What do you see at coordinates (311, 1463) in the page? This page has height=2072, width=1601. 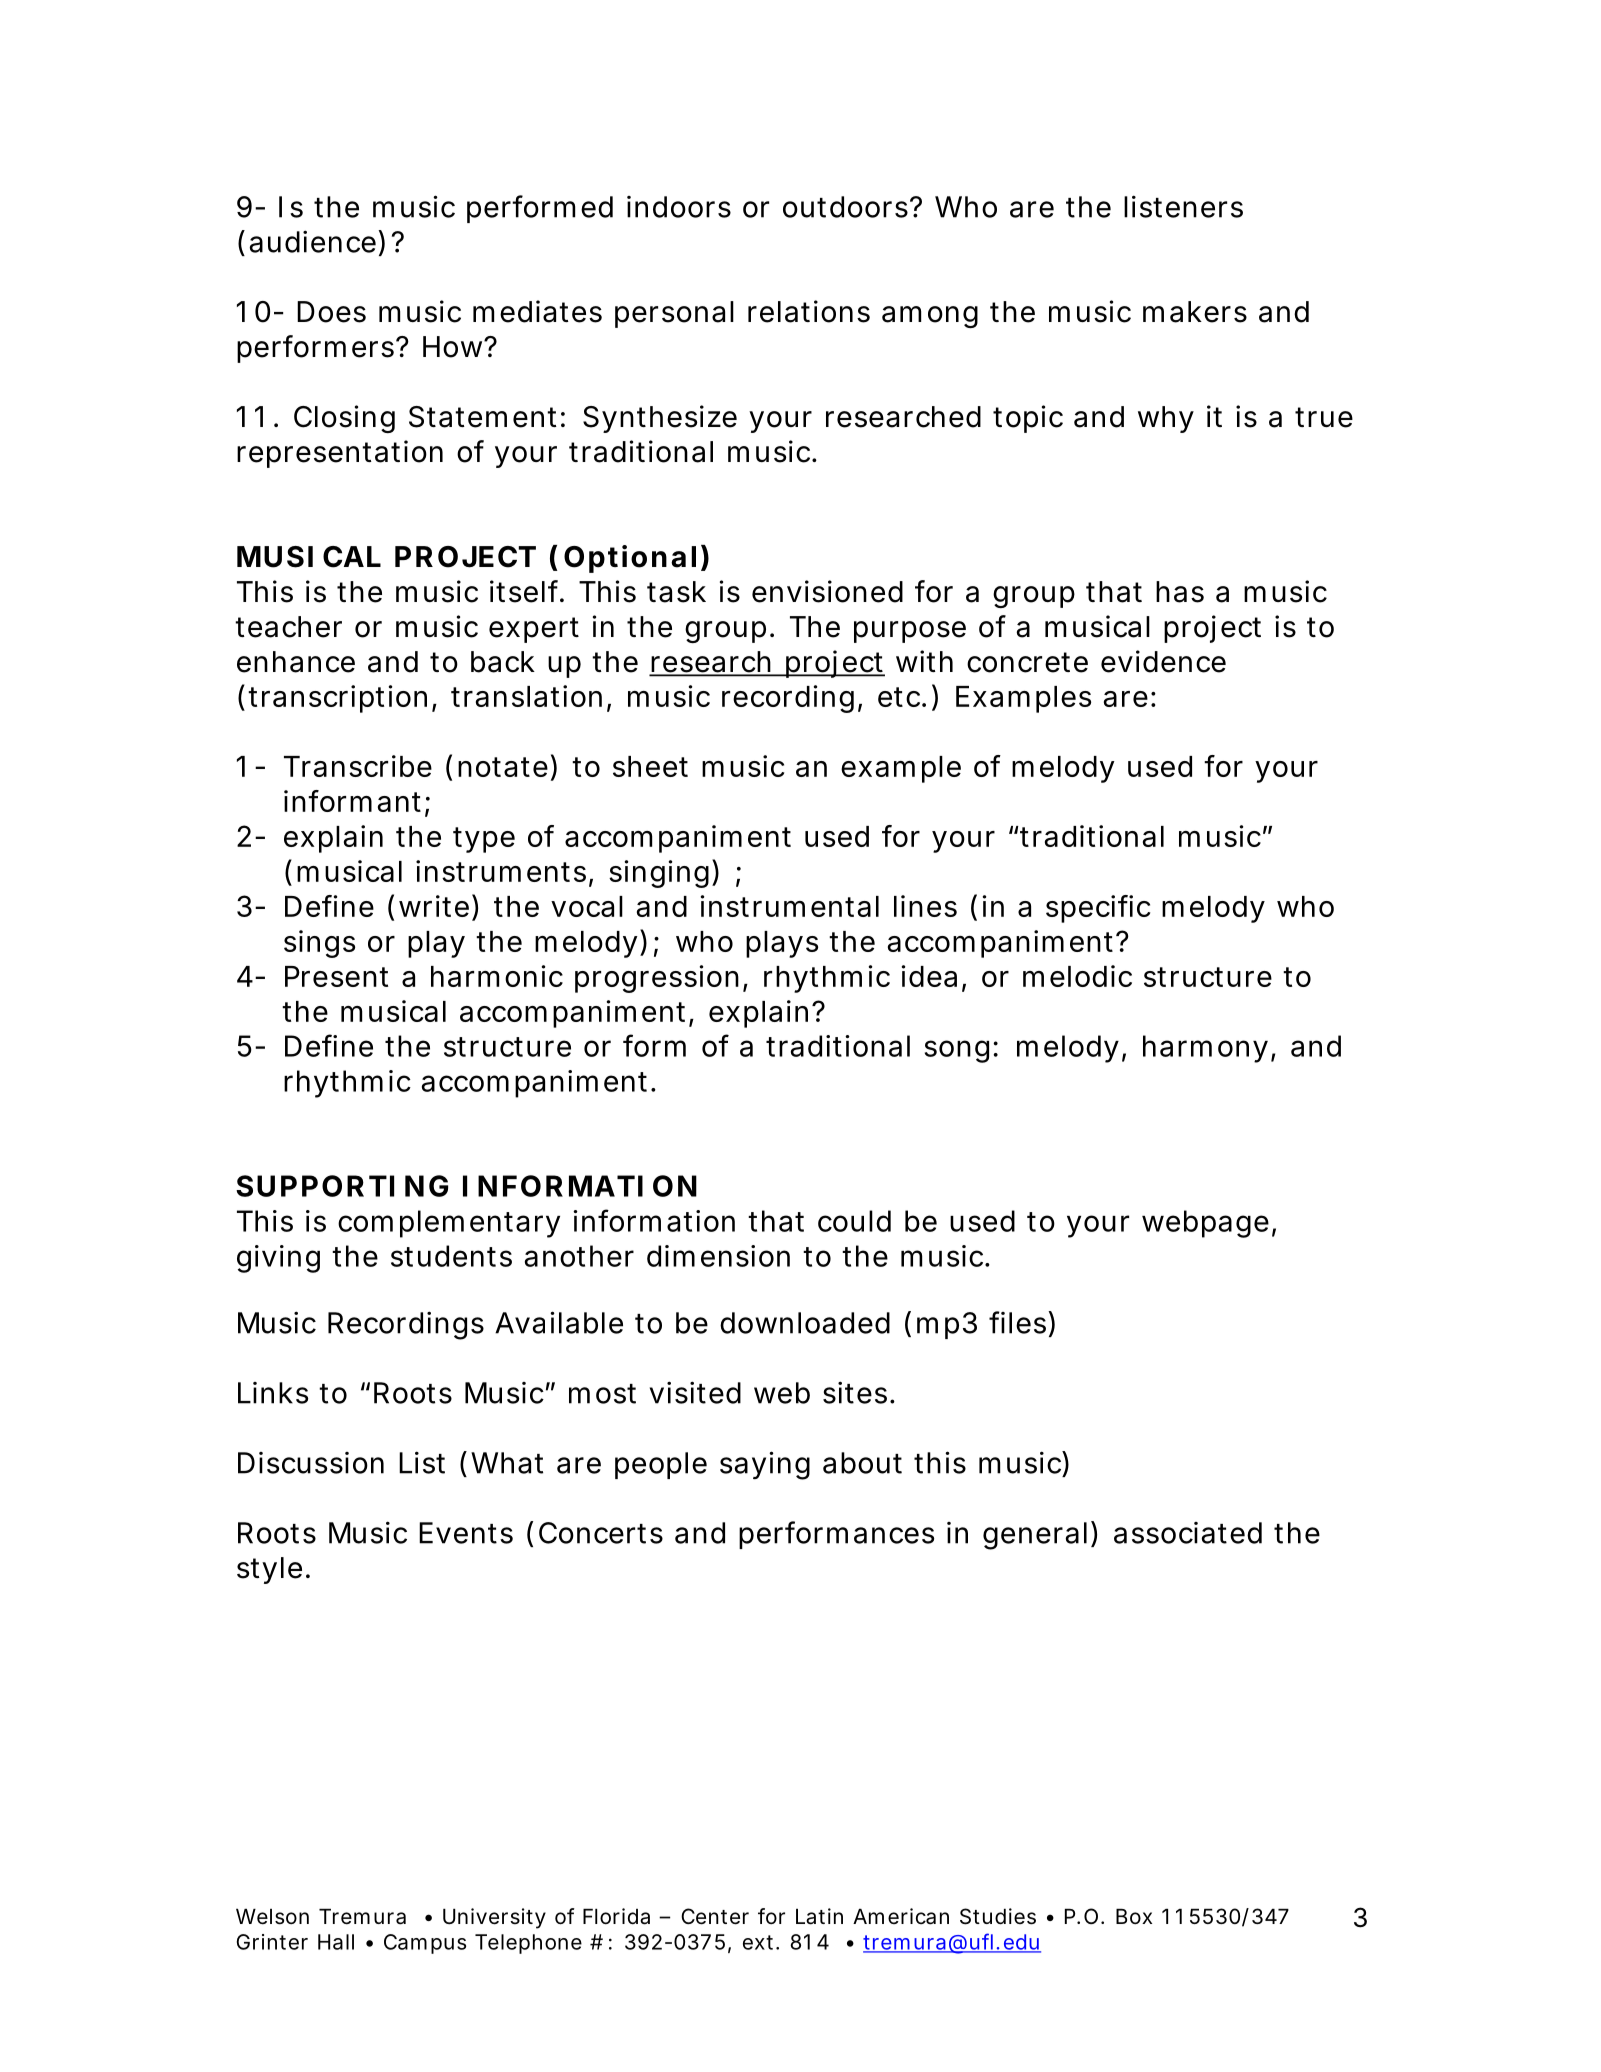 I see `Discussion` at bounding box center [311, 1463].
